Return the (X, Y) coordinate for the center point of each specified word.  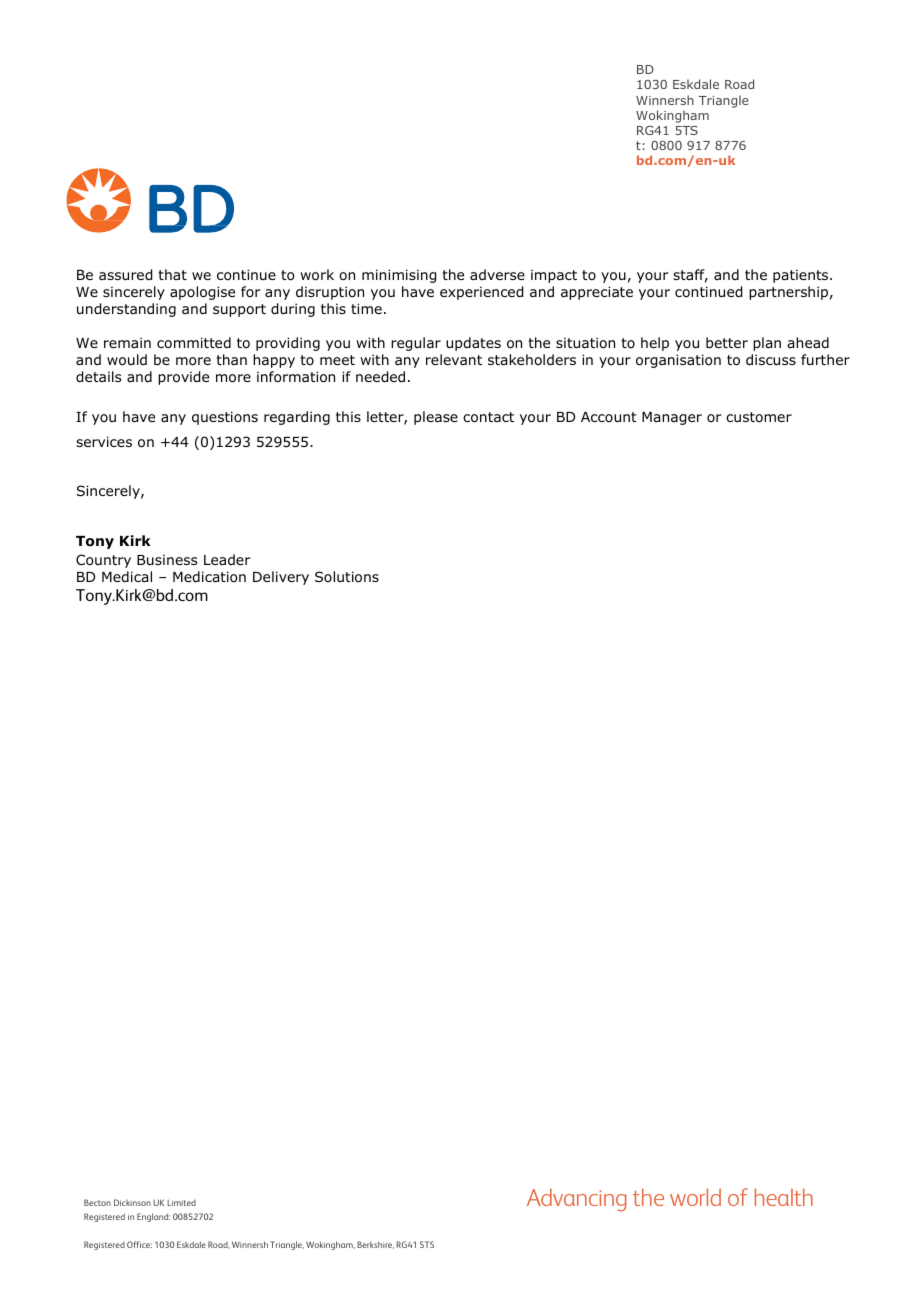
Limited (181, 1203)
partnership (788, 293)
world (695, 1197)
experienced (481, 293)
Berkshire (375, 1245)
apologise (202, 293)
